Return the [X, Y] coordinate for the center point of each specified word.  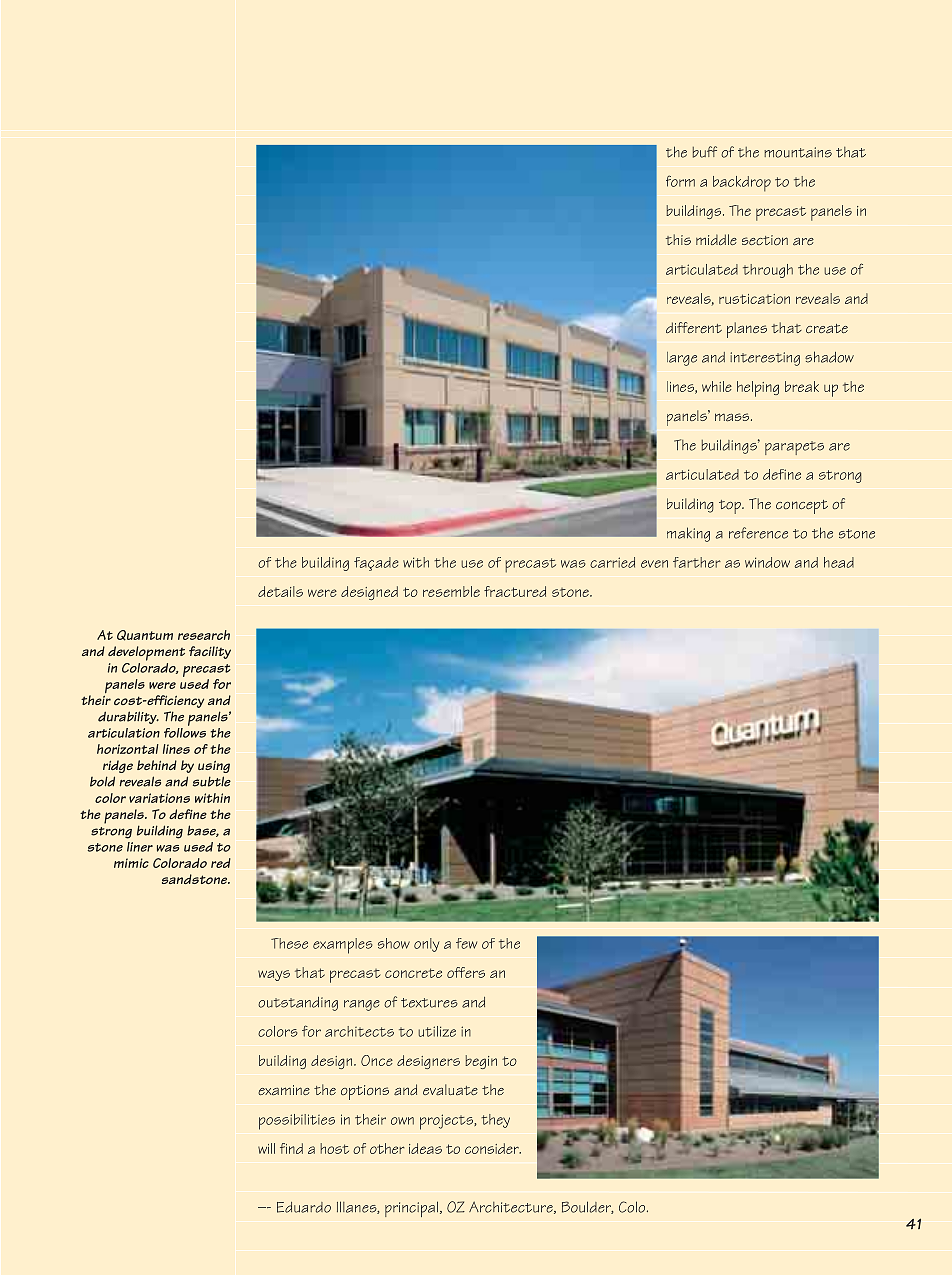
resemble [451, 591]
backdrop [742, 184]
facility [210, 652]
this [678, 239]
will [266, 1148]
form [680, 181]
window [767, 562]
